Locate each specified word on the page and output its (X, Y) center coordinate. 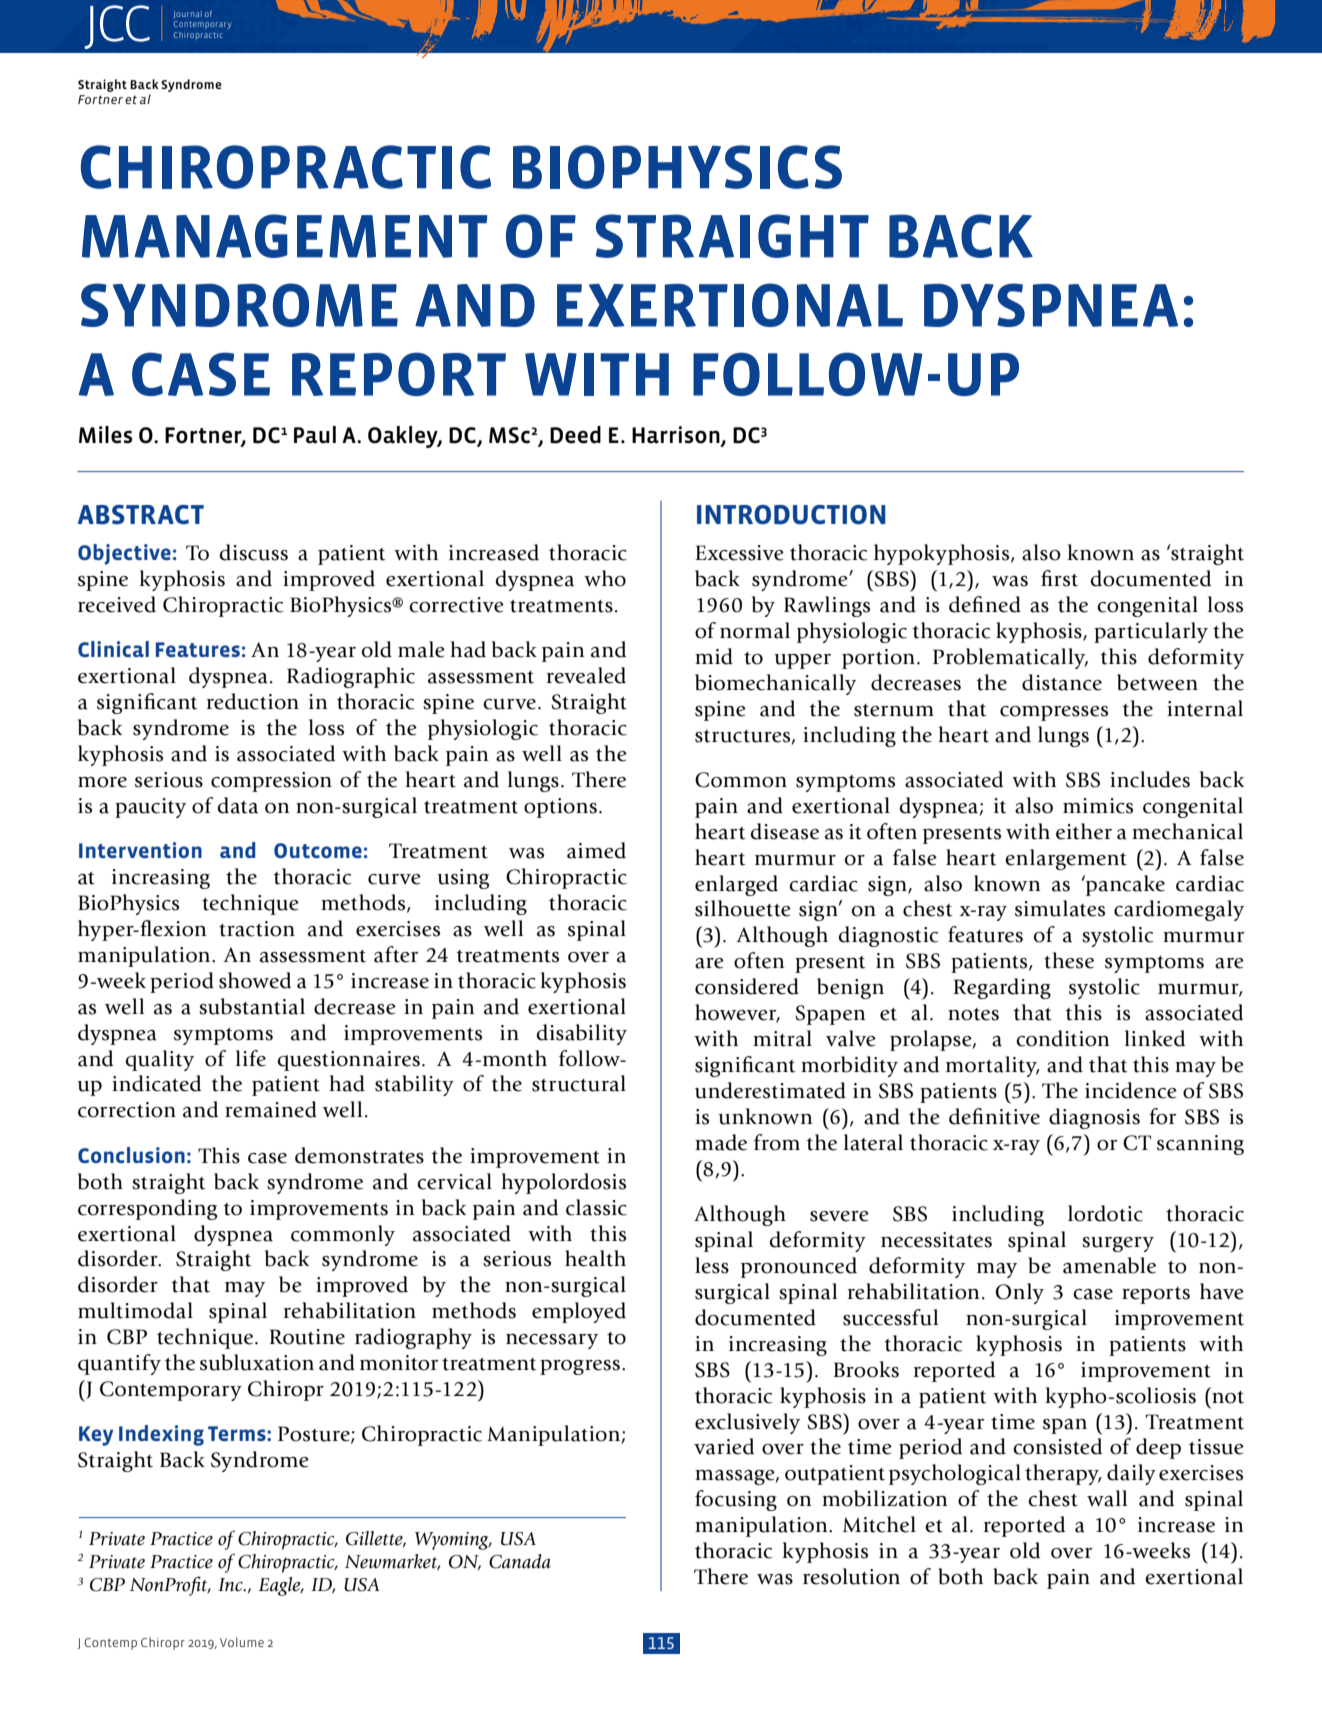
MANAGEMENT (284, 236)
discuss (253, 552)
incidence (1131, 1090)
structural (579, 1083)
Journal (188, 14)
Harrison (677, 435)
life (251, 1058)
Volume (242, 1642)
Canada (520, 1561)
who (605, 578)
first (1059, 578)
